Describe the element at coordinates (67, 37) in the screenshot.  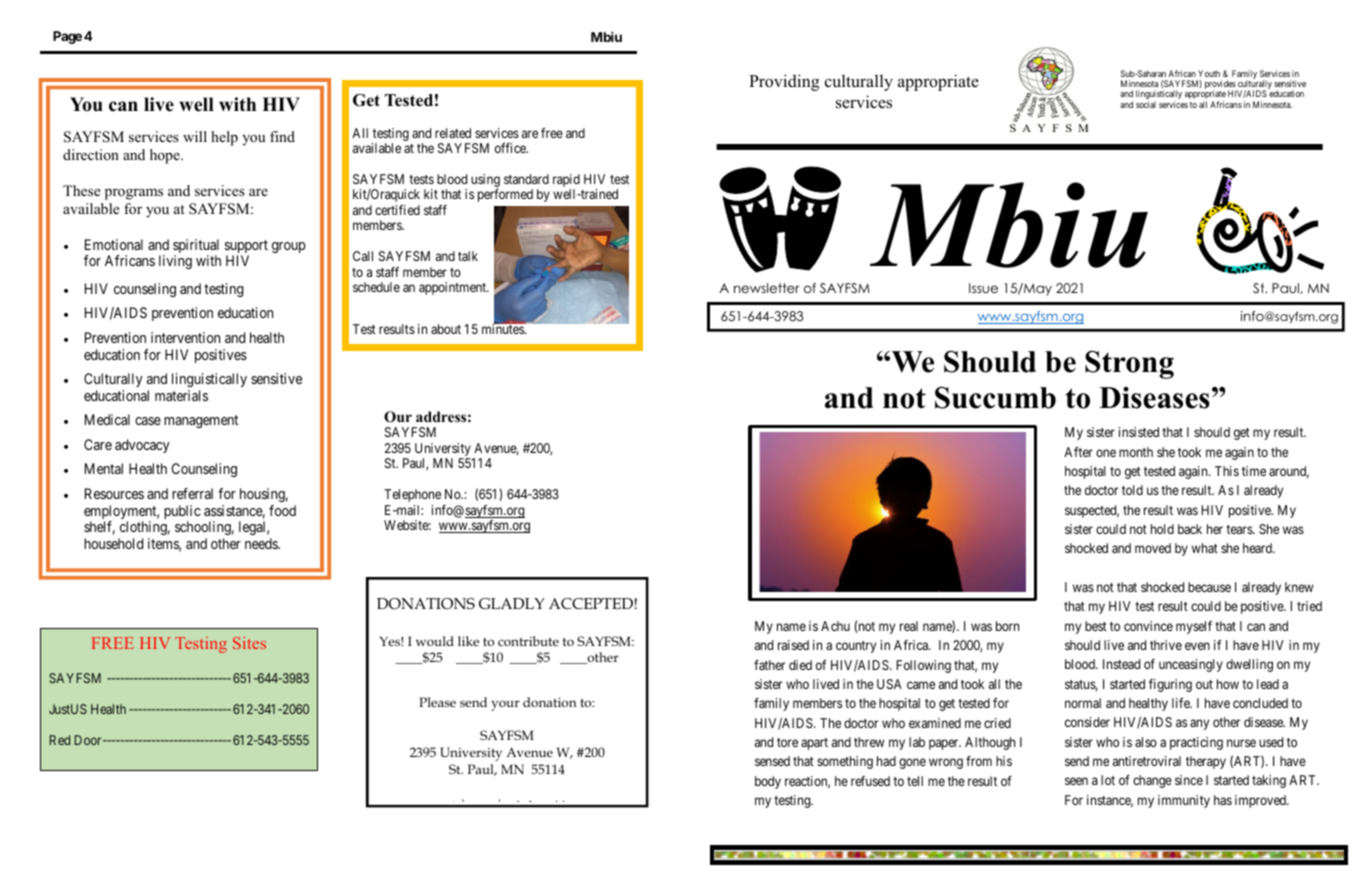
I see `Page` at that location.
